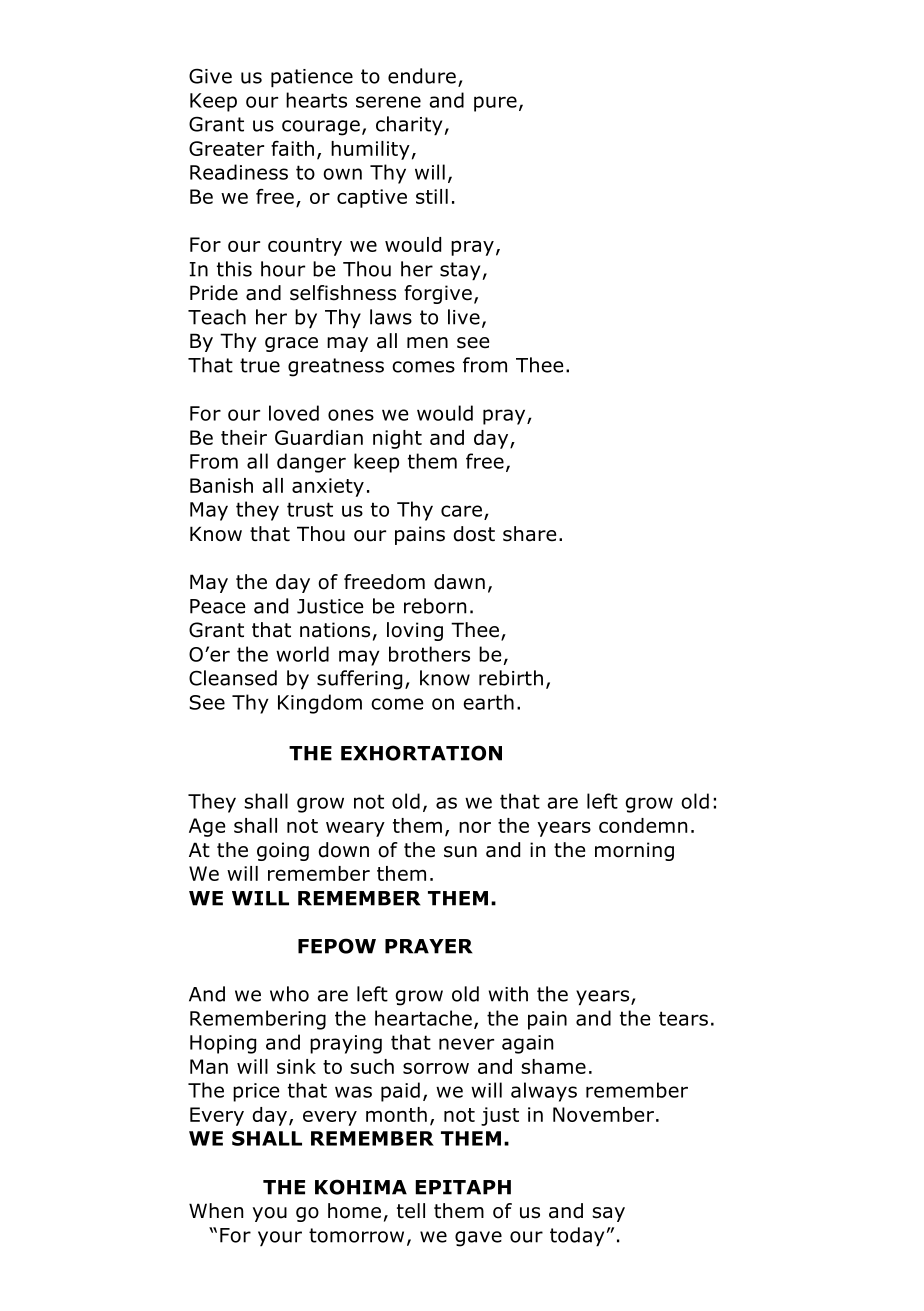  What do you see at coordinates (495, 104) in the image?
I see `pure` at bounding box center [495, 104].
